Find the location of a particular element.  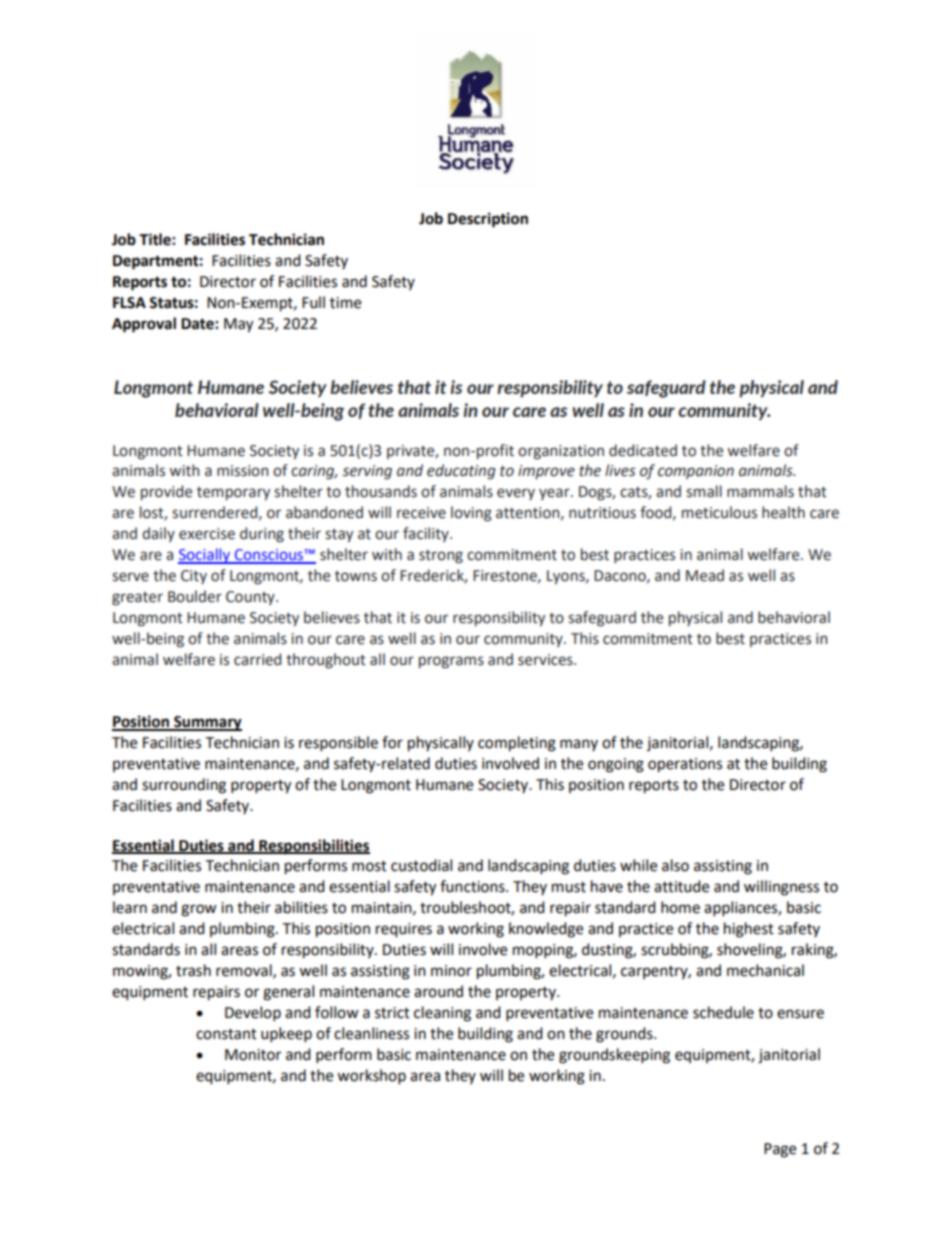

Description is located at coordinates (488, 220).
